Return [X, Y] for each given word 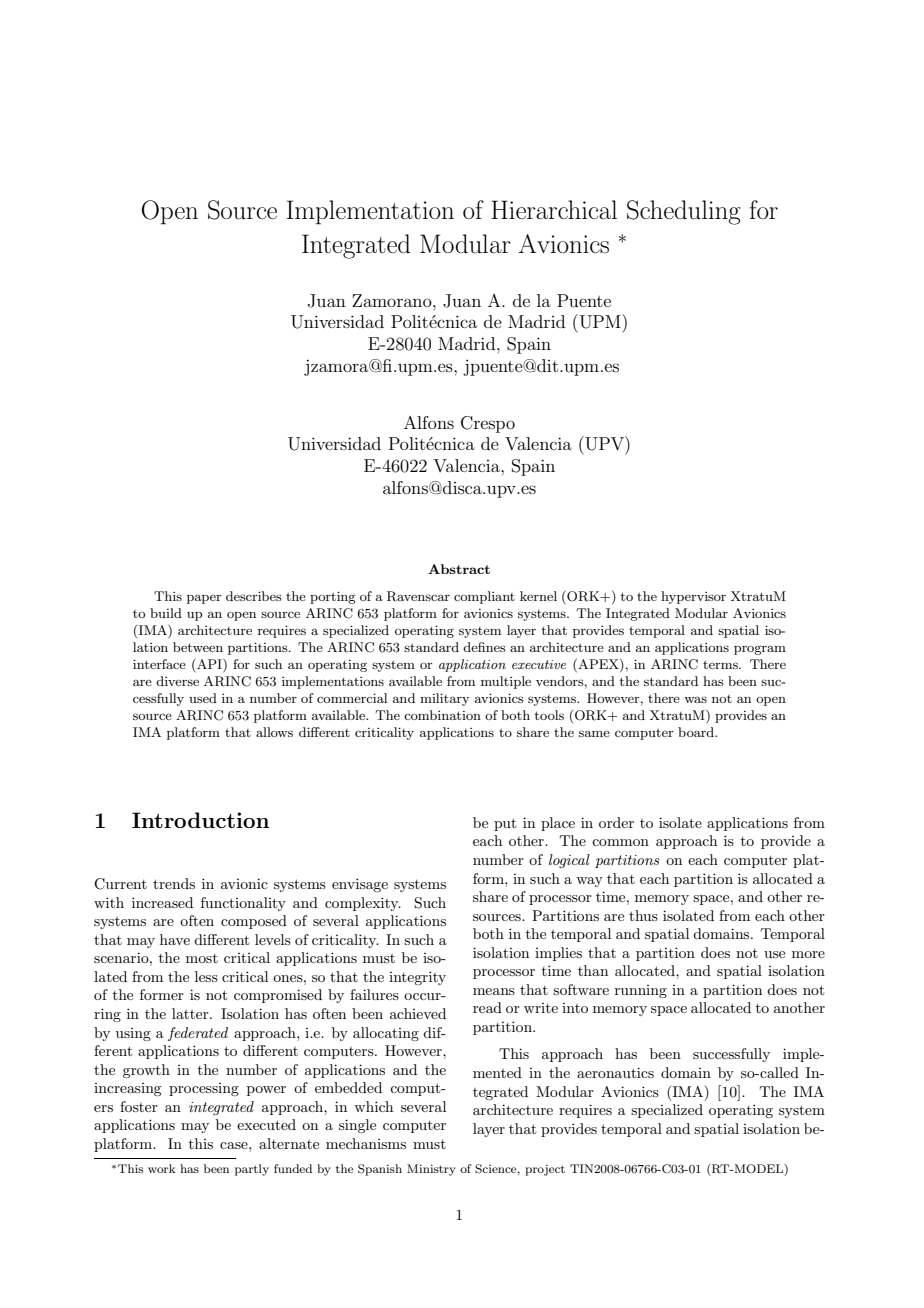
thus [643, 915]
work [162, 1168]
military [444, 699]
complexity [363, 904]
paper [204, 599]
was [695, 700]
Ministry [431, 1170]
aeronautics [615, 1072]
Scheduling [684, 212]
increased [162, 902]
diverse [177, 681]
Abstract [459, 569]
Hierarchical [554, 210]
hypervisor [693, 597]
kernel [538, 596]
